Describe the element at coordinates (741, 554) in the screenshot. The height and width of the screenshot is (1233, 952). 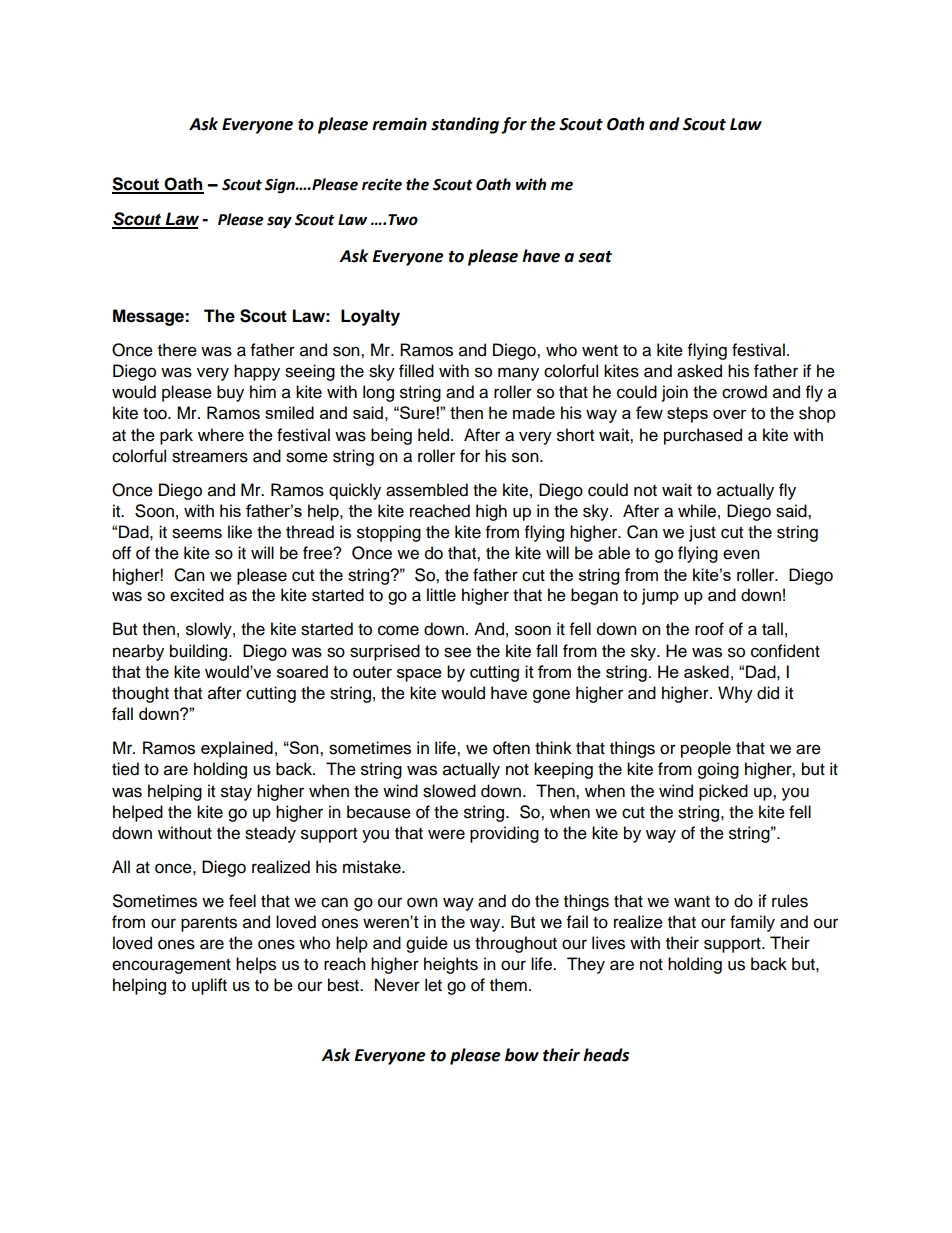
I see `even` at that location.
